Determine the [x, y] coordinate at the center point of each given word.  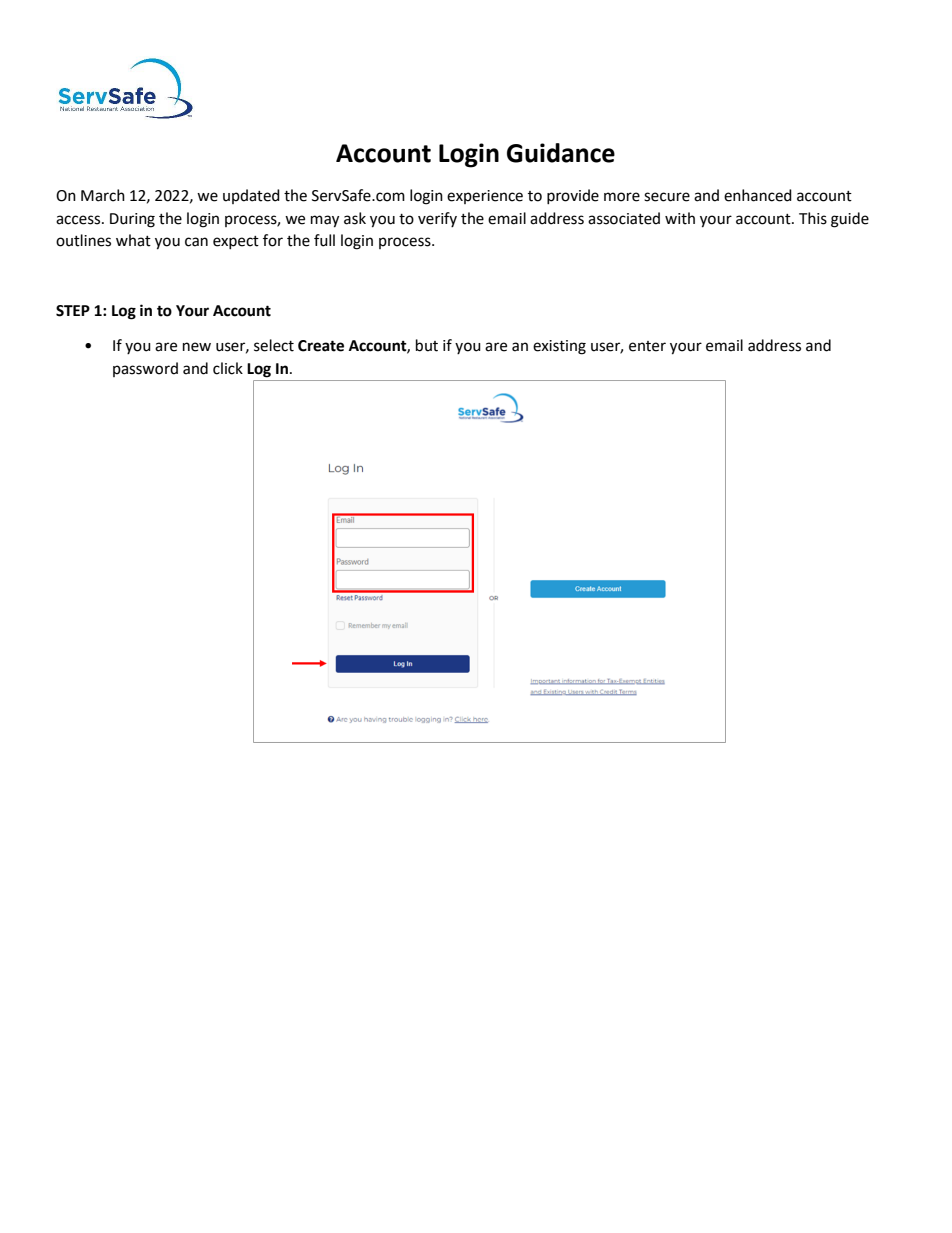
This [813, 218]
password [145, 369]
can [196, 242]
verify [437, 219]
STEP [73, 311]
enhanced [758, 195]
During [132, 220]
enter [647, 346]
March [103, 195]
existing [559, 347]
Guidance [561, 153]
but [427, 345]
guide [850, 220]
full [324, 240]
